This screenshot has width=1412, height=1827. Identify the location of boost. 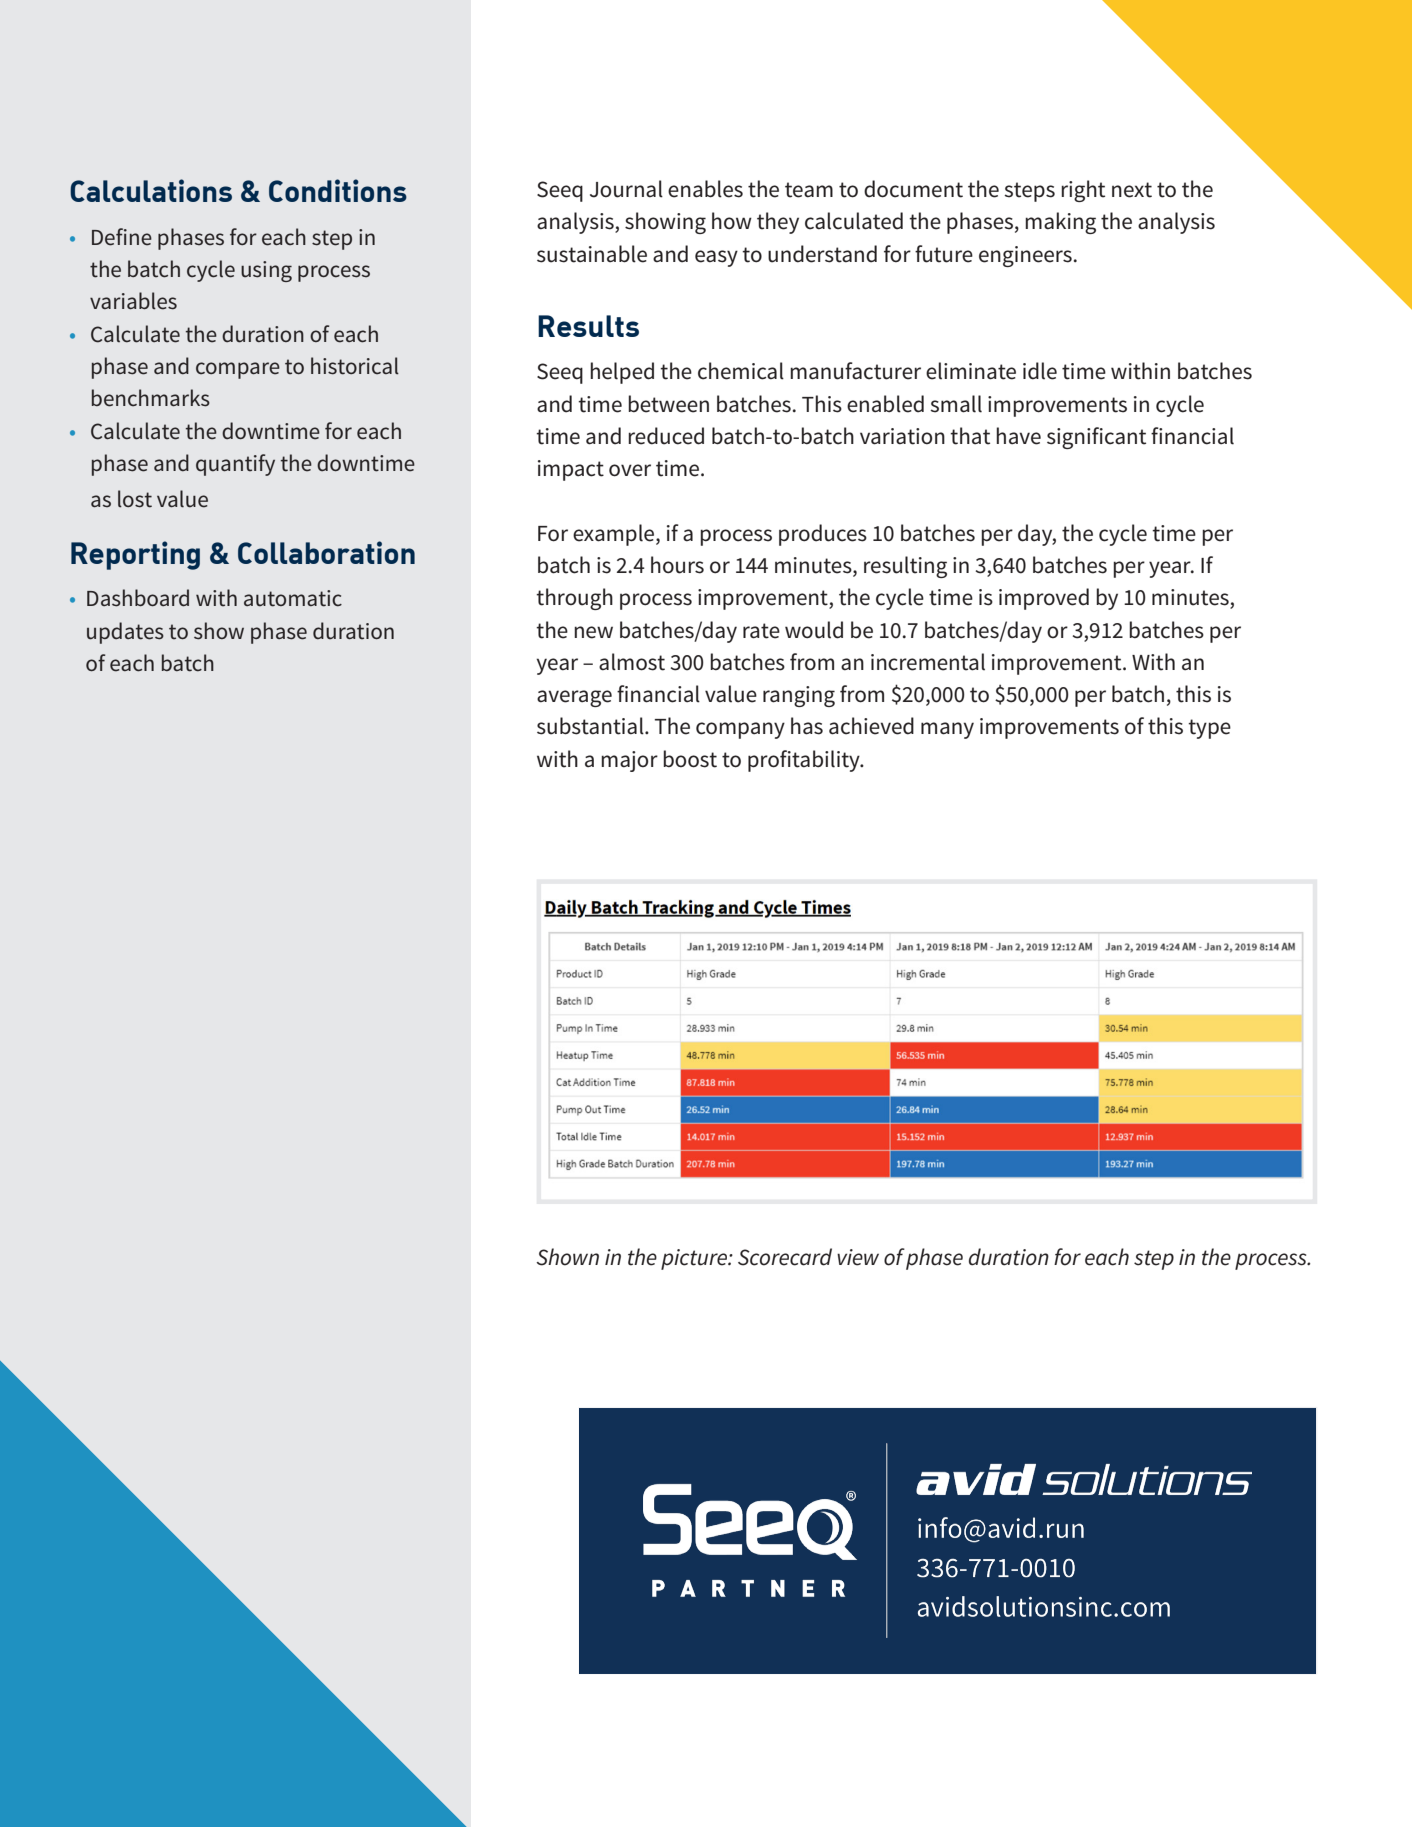
(690, 759).
